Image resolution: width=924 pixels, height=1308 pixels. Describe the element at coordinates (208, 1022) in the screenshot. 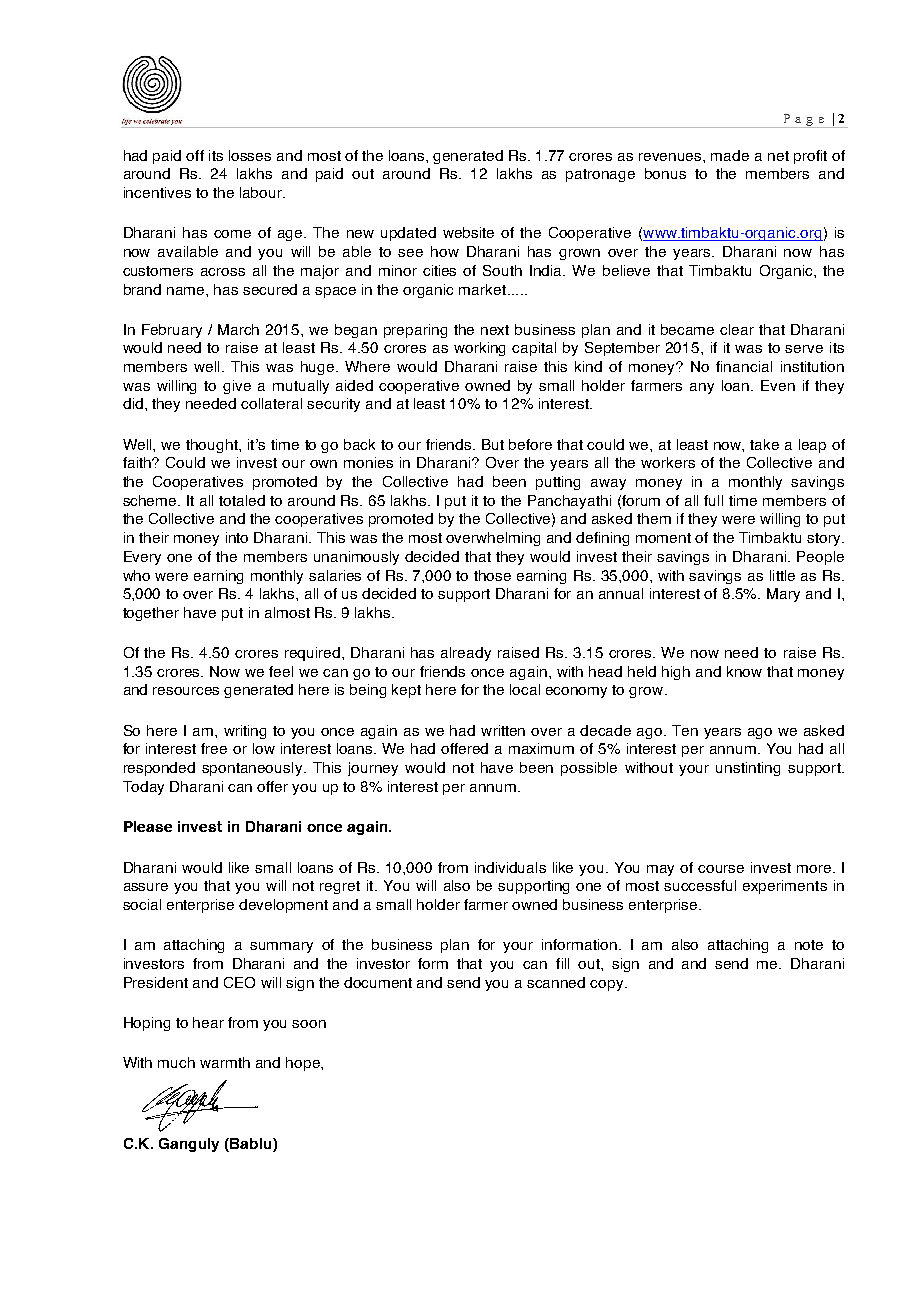

I see `hear` at that location.
